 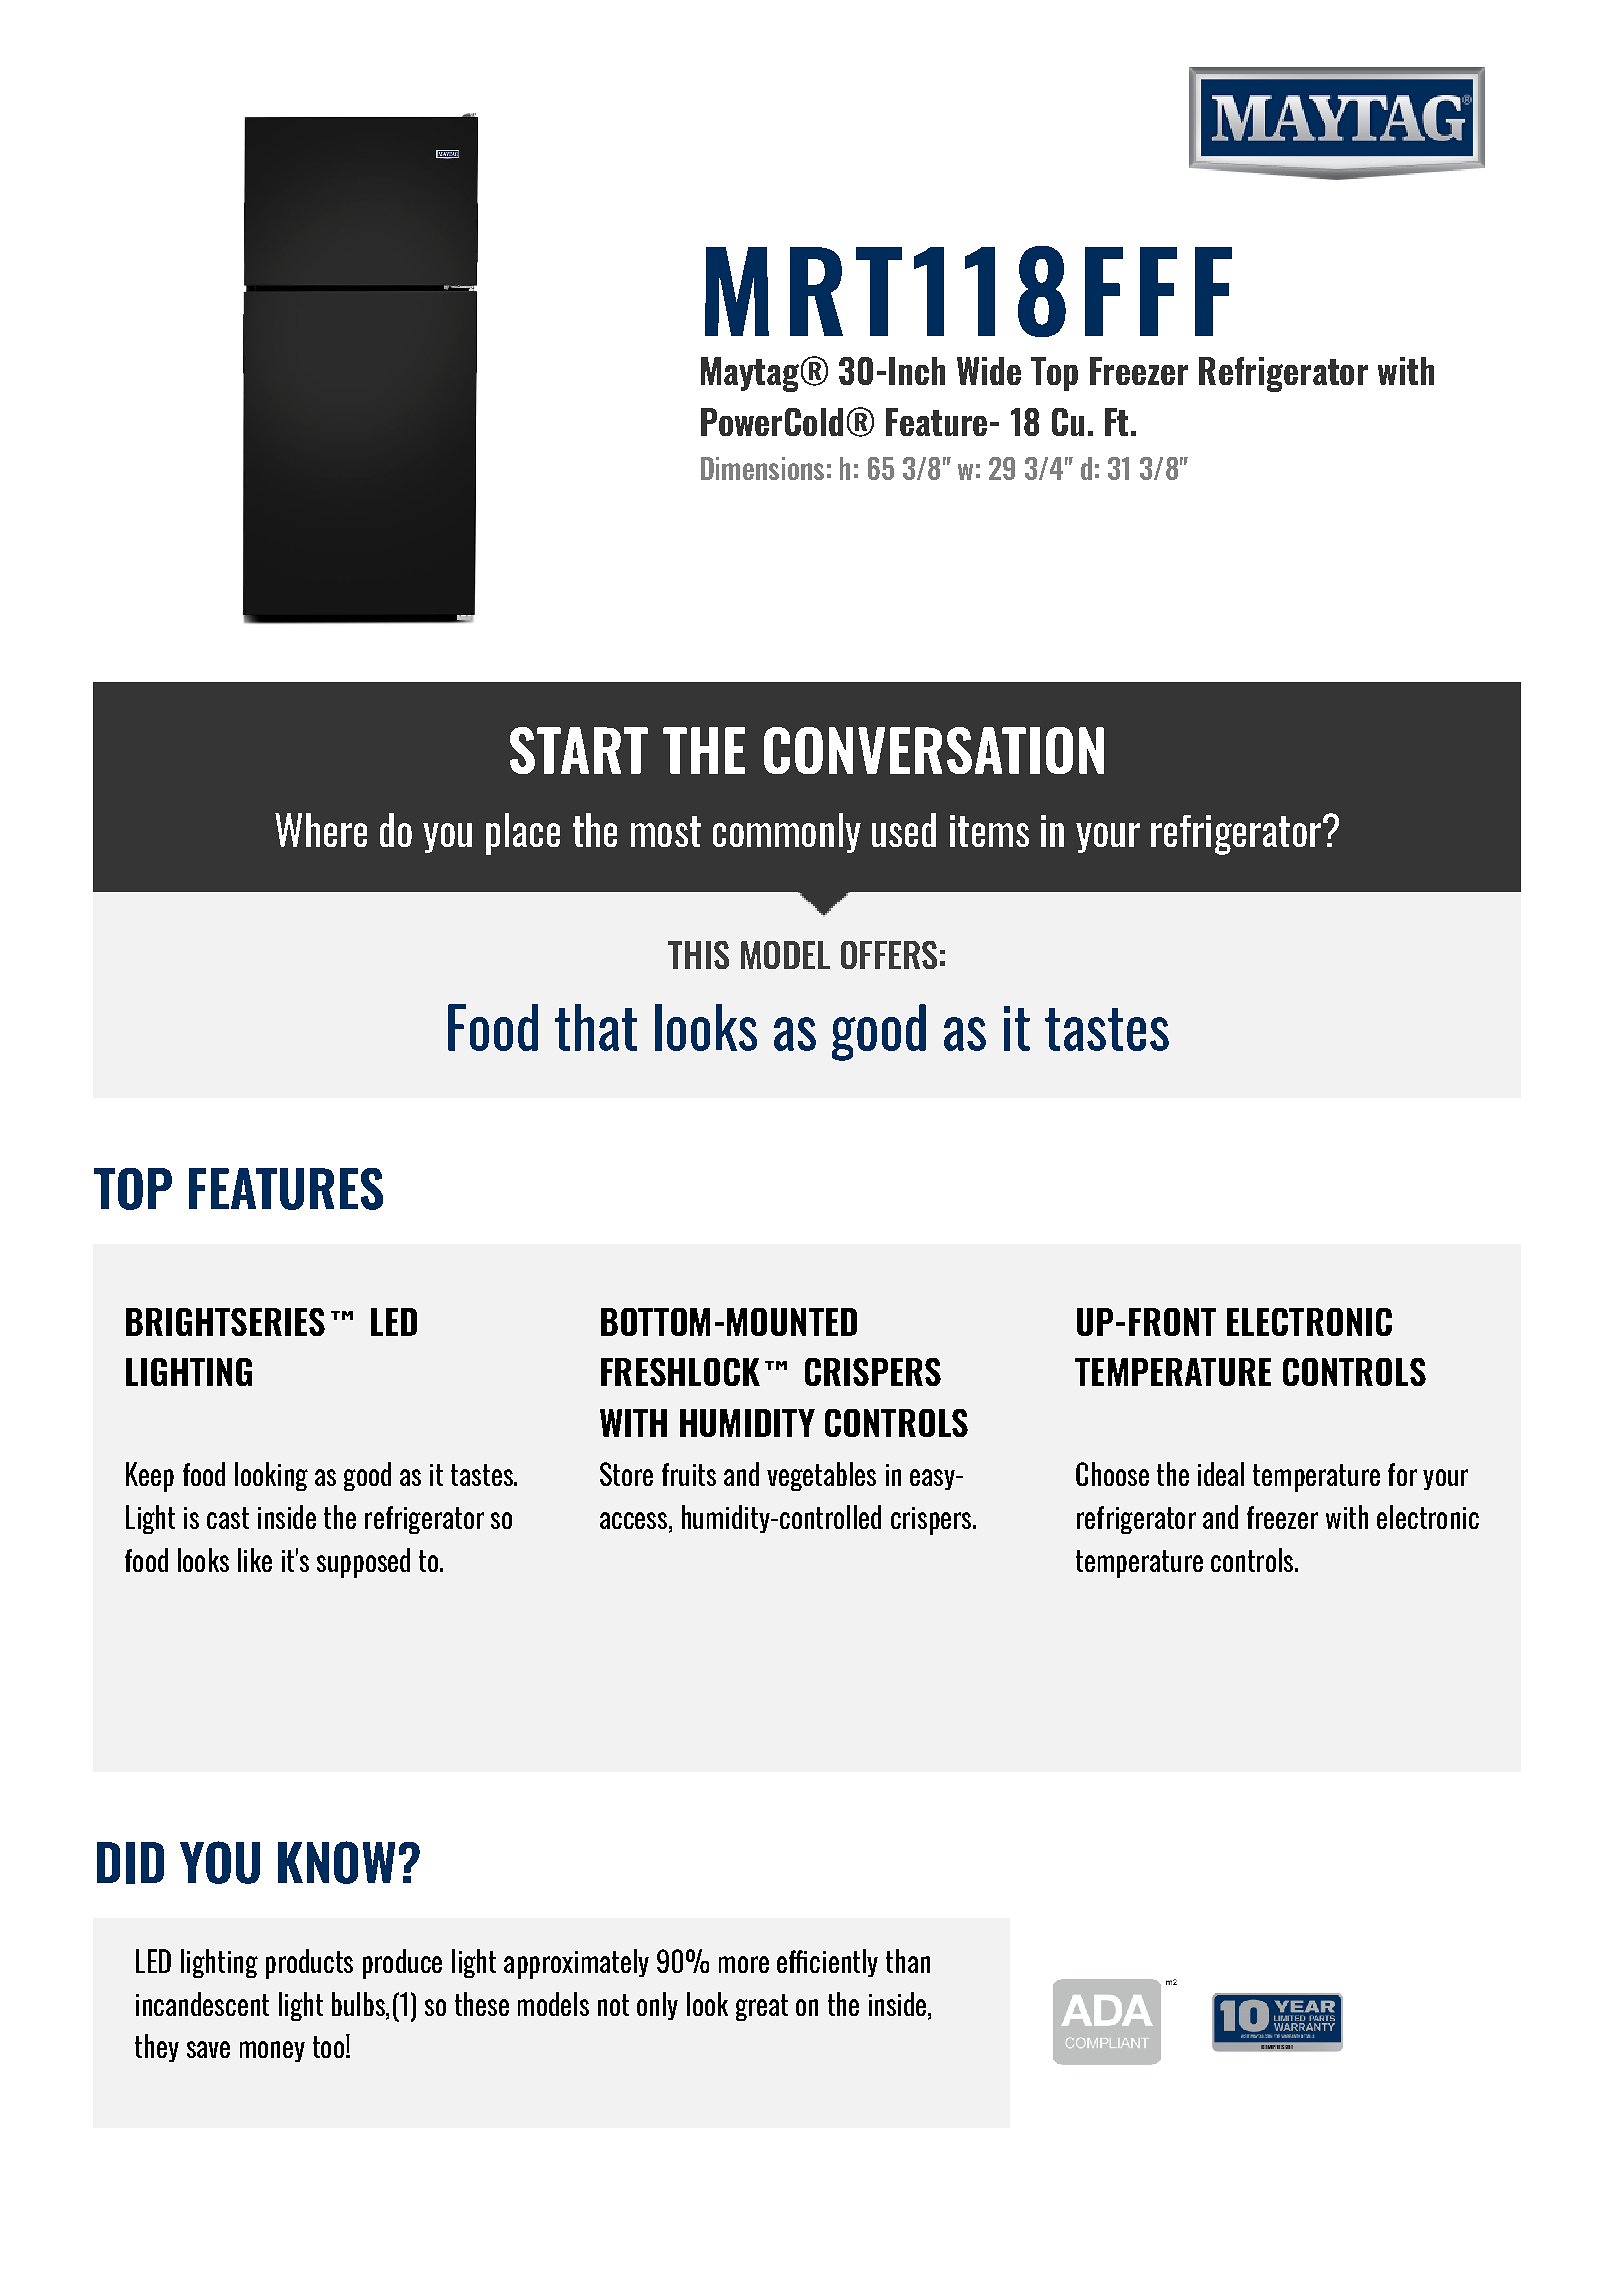 What do you see at coordinates (1221, 1474) in the page?
I see `ideal` at bounding box center [1221, 1474].
